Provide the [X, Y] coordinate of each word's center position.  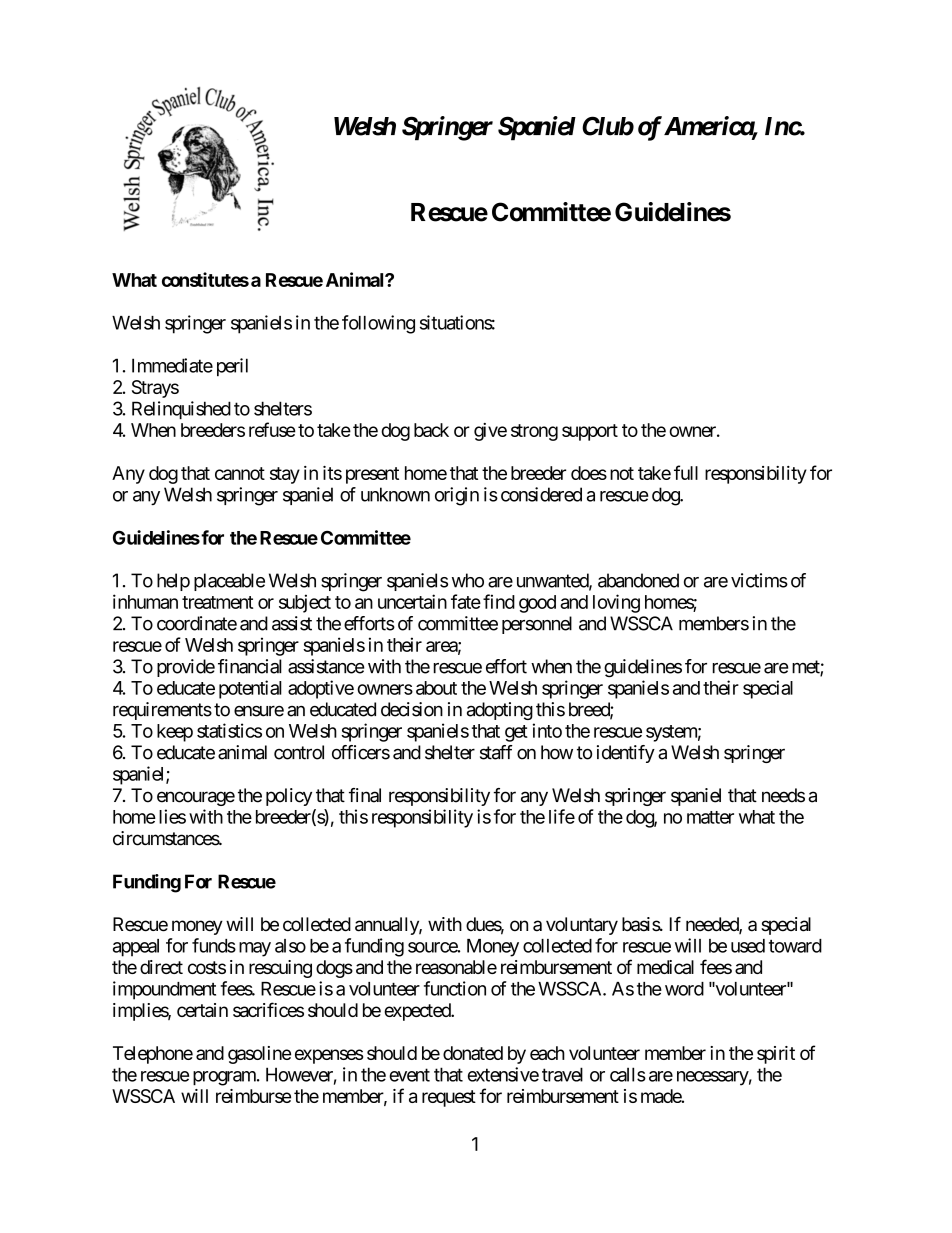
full [686, 472]
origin [457, 496]
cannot [240, 473]
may [255, 949]
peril [232, 367]
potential [250, 689]
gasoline [259, 1055]
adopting [500, 711]
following [378, 324]
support [590, 432]
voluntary [582, 926]
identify [626, 754]
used [748, 946]
